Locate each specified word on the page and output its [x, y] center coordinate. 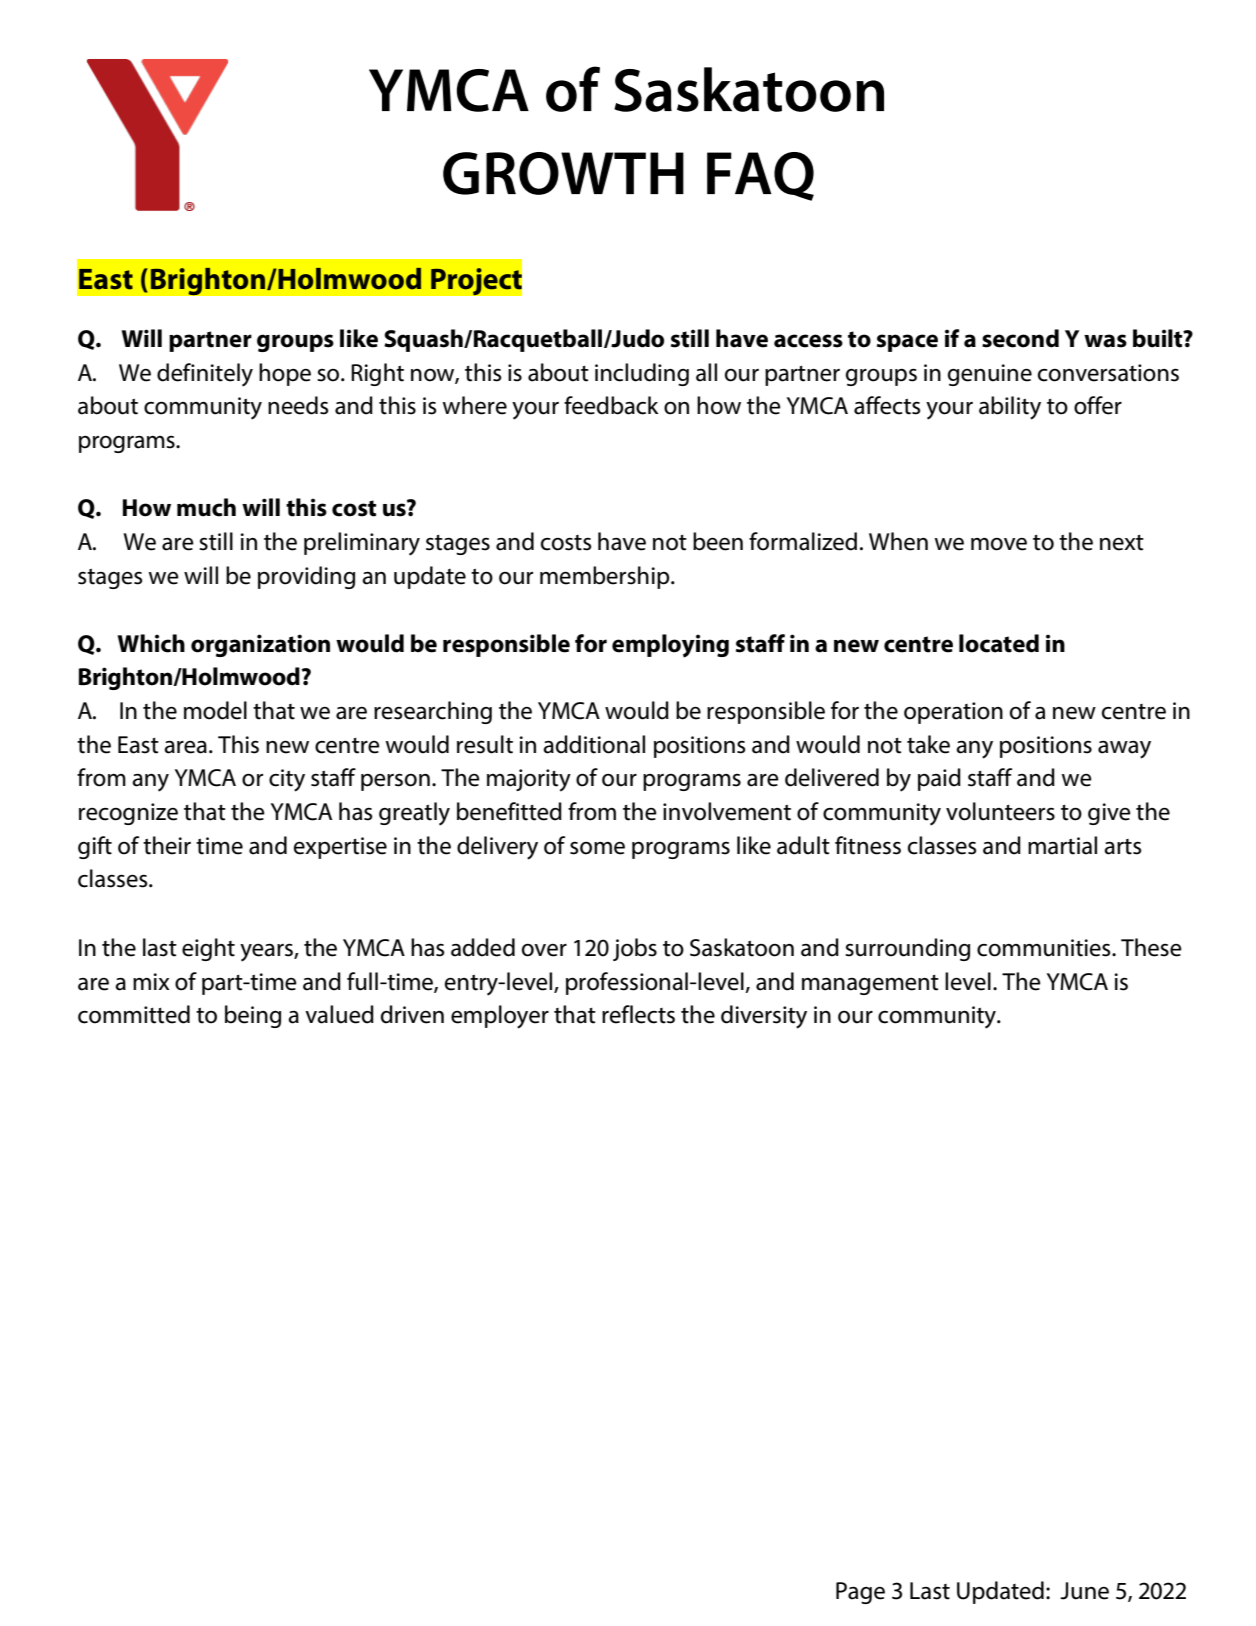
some [597, 848]
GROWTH [563, 173]
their [167, 845]
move [999, 544]
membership [606, 577]
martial [1062, 845]
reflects [638, 1014]
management [870, 985]
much [206, 507]
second [1020, 338]
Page [860, 1593]
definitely [205, 375]
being [253, 1016]
